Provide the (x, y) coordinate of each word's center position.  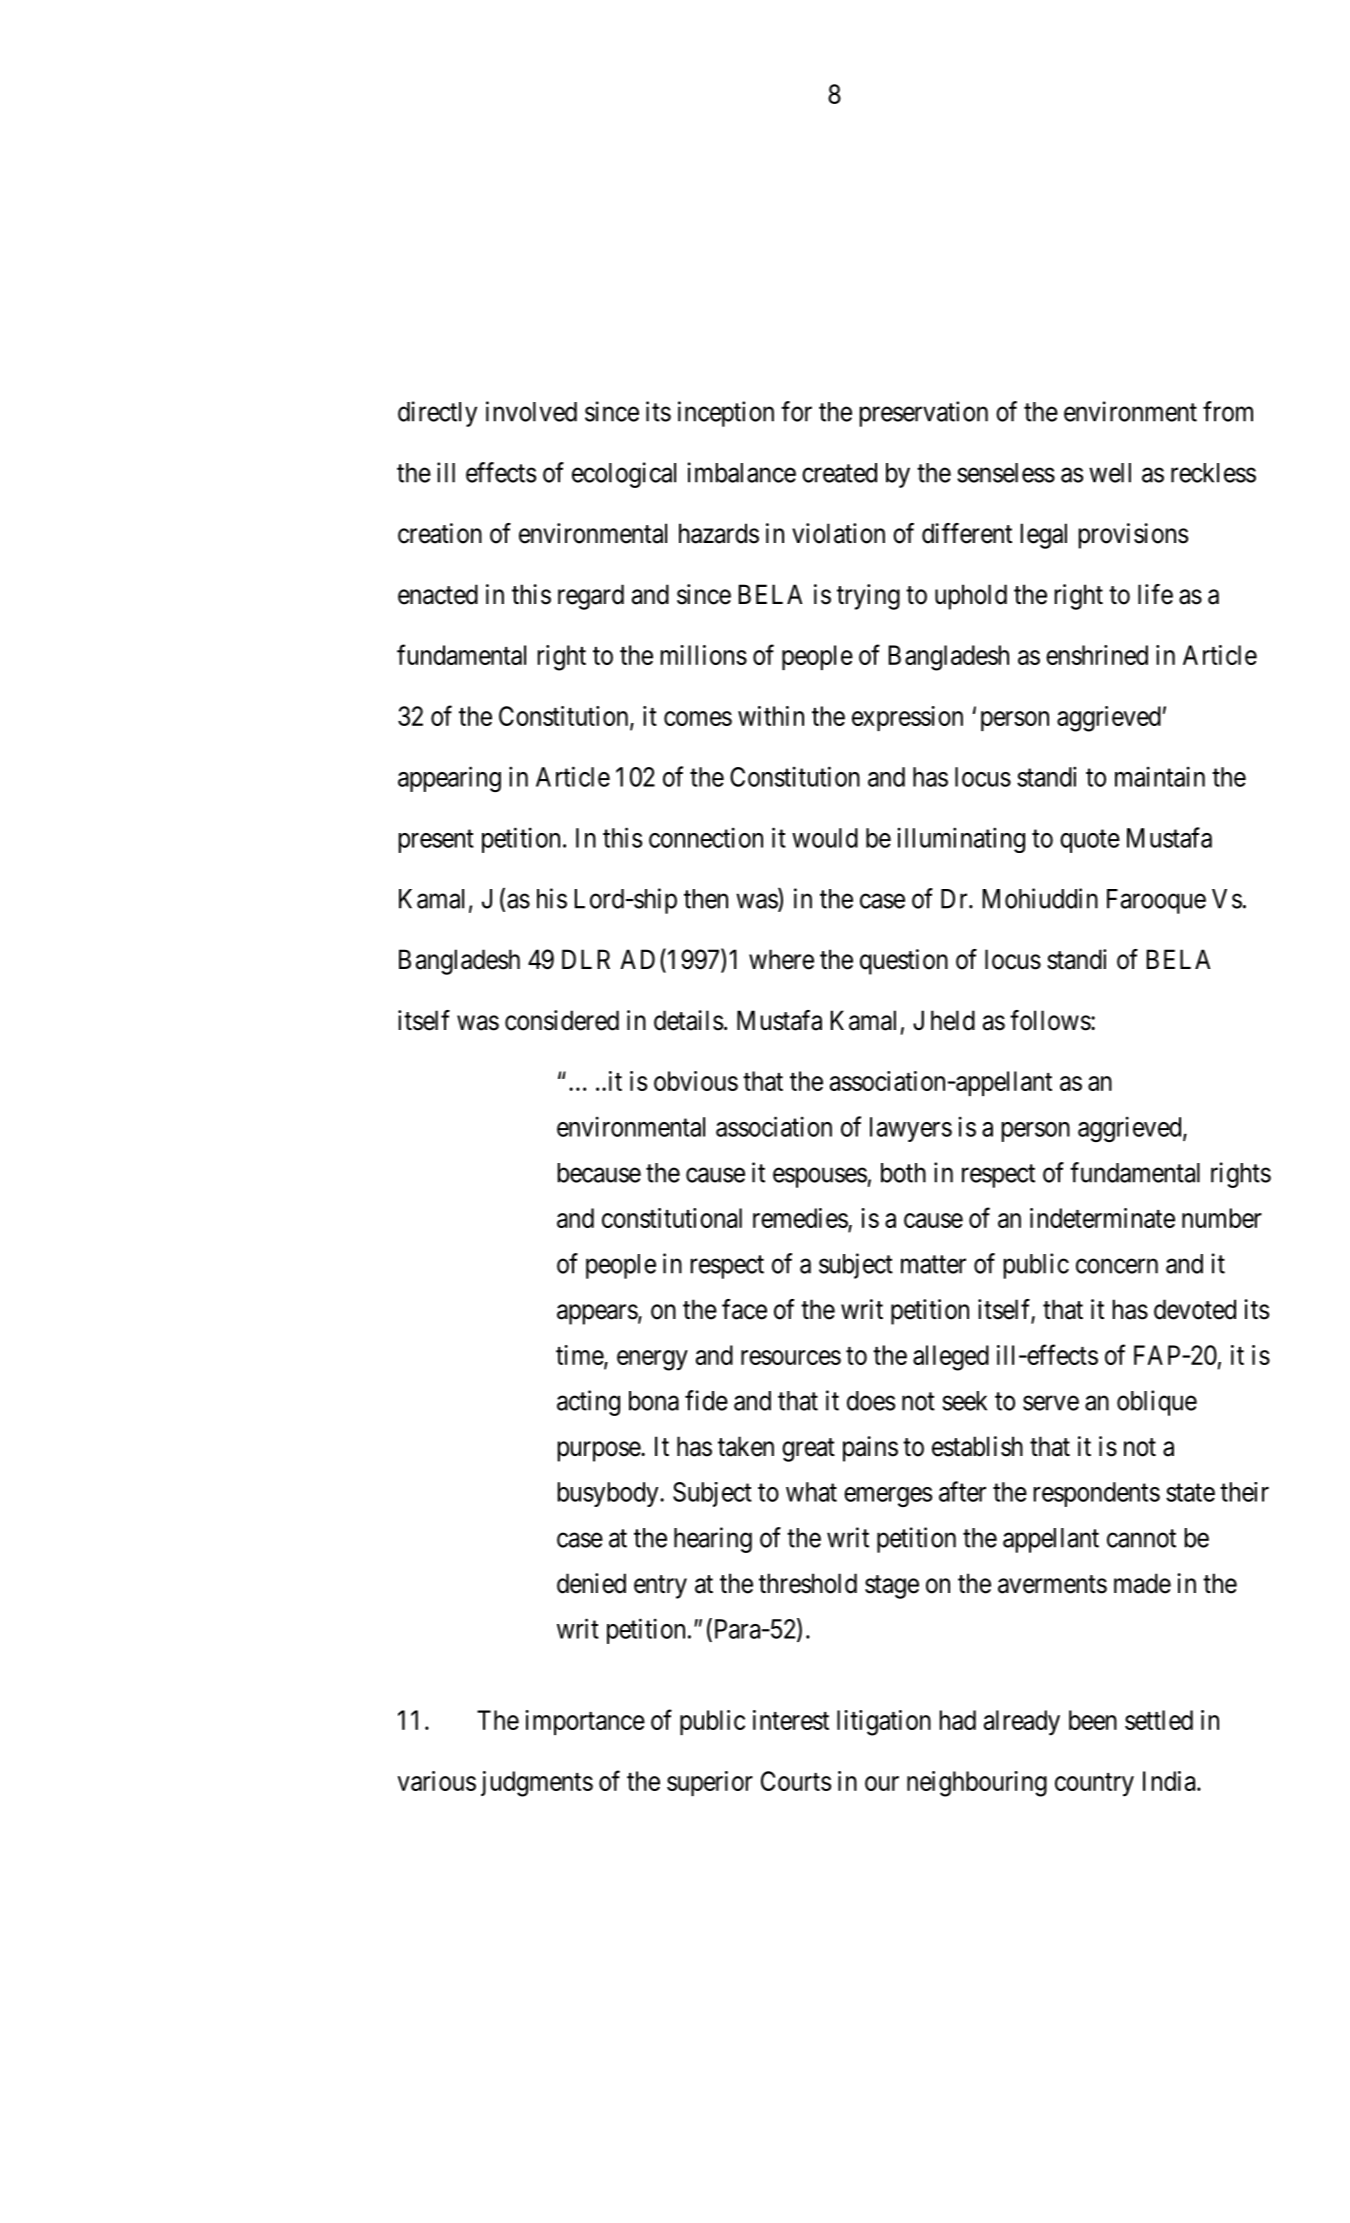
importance (585, 1722)
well (1110, 473)
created (839, 473)
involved (531, 411)
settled (1159, 1720)
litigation (884, 1723)
